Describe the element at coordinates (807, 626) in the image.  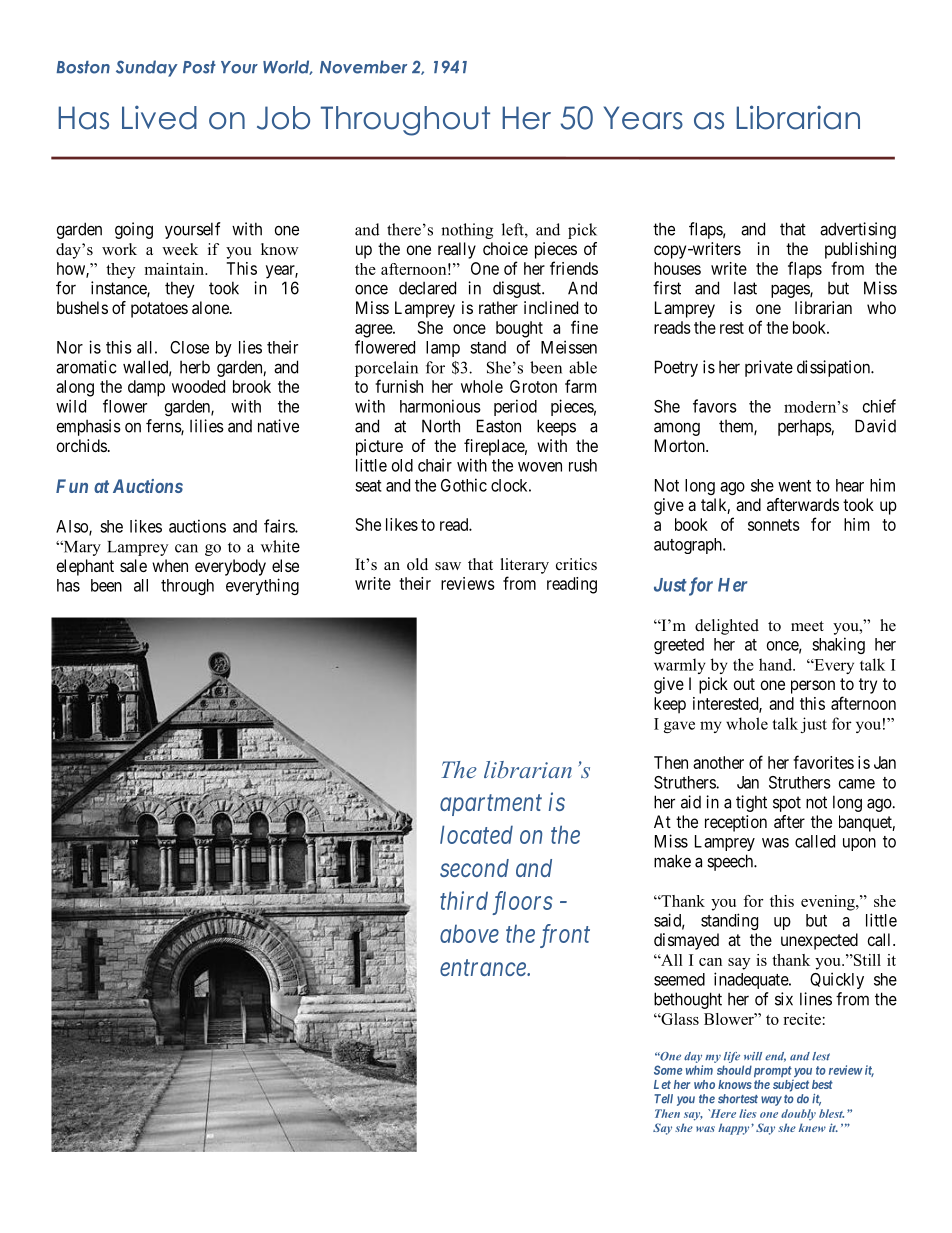
I see `meet` at that location.
